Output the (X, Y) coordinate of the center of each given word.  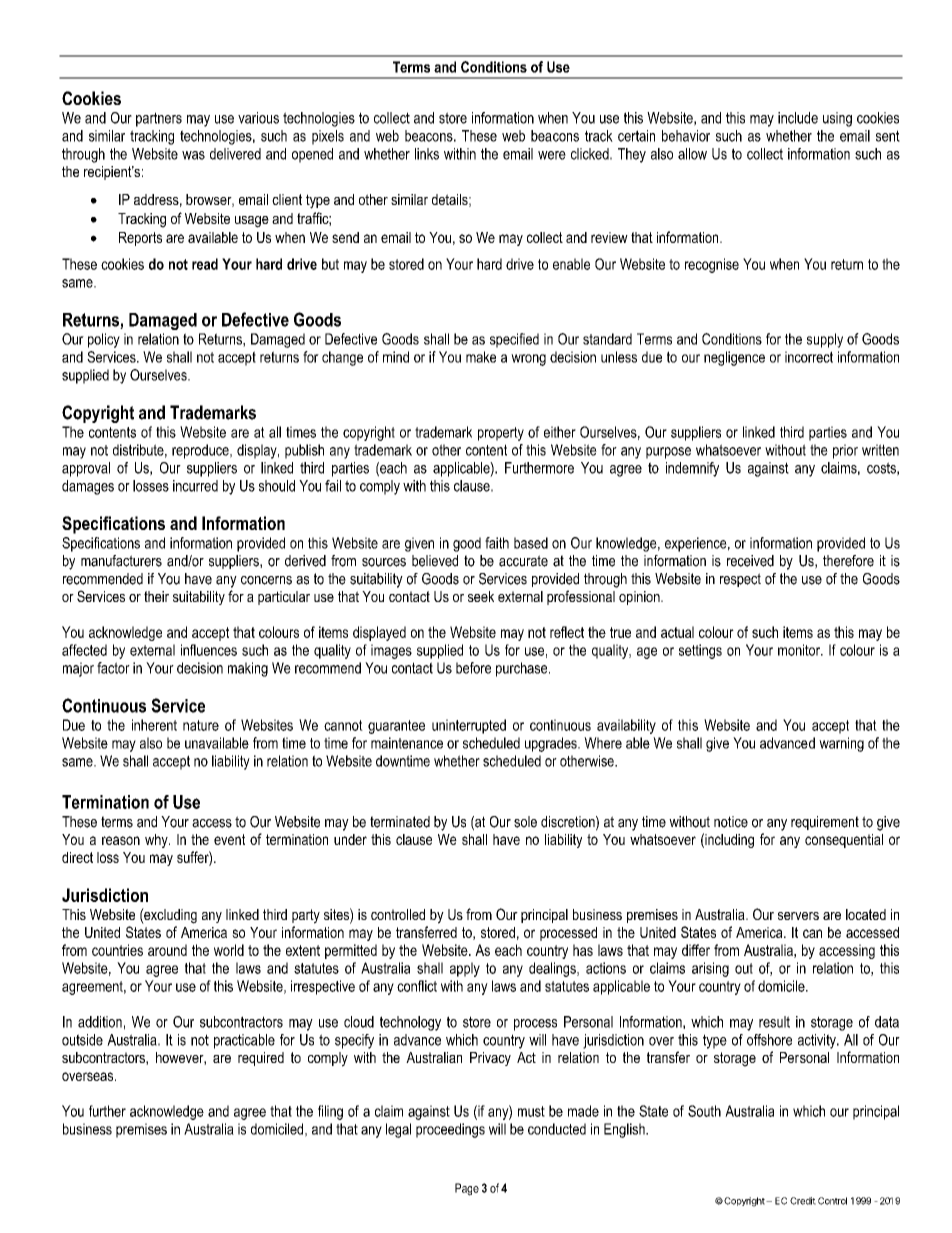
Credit (803, 1201)
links (427, 154)
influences (209, 650)
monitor (800, 650)
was (193, 155)
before (473, 668)
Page (467, 1189)
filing (330, 1112)
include (798, 118)
